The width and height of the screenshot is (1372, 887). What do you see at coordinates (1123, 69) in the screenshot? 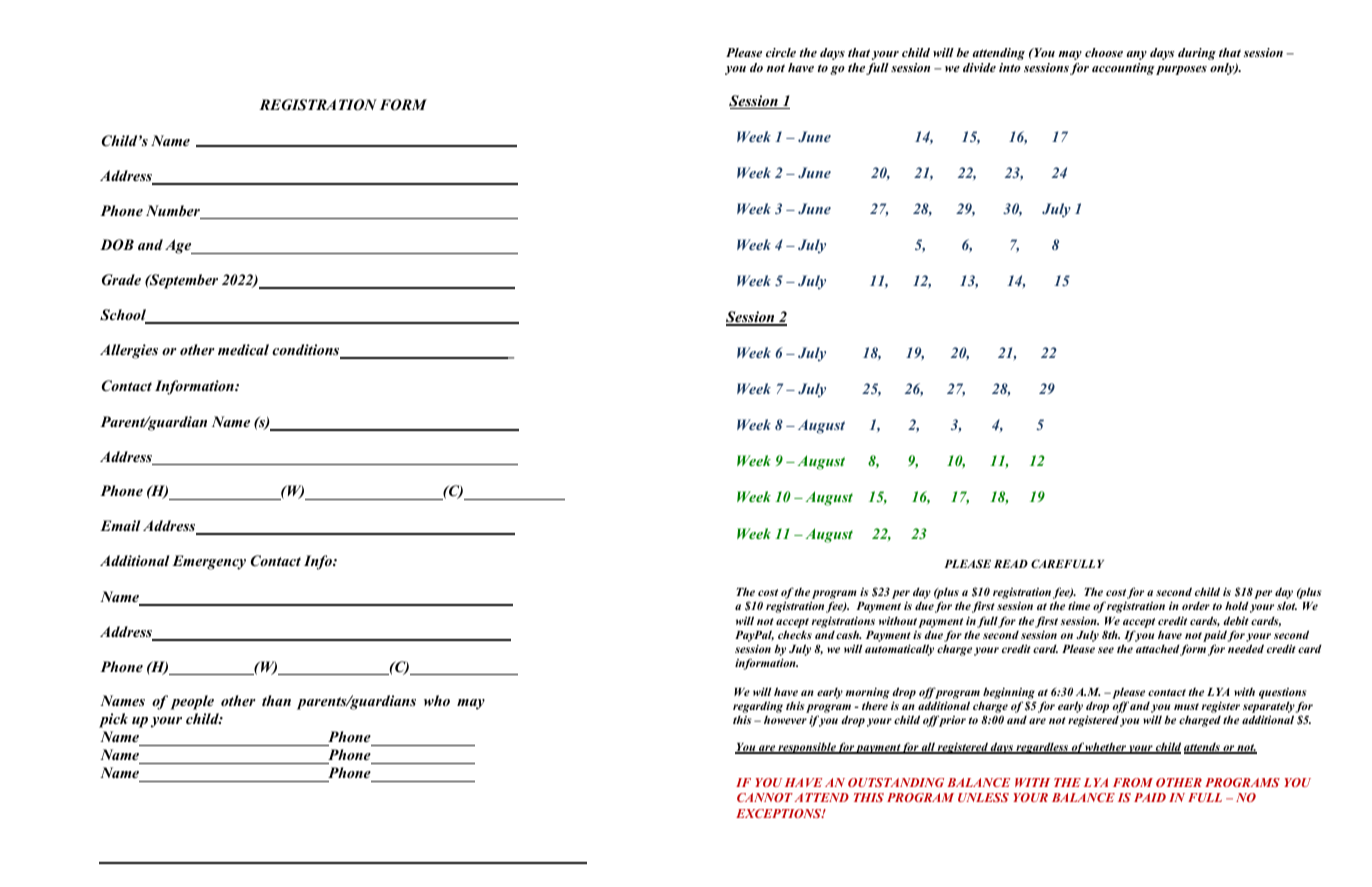
I see `accounting` at bounding box center [1123, 69].
